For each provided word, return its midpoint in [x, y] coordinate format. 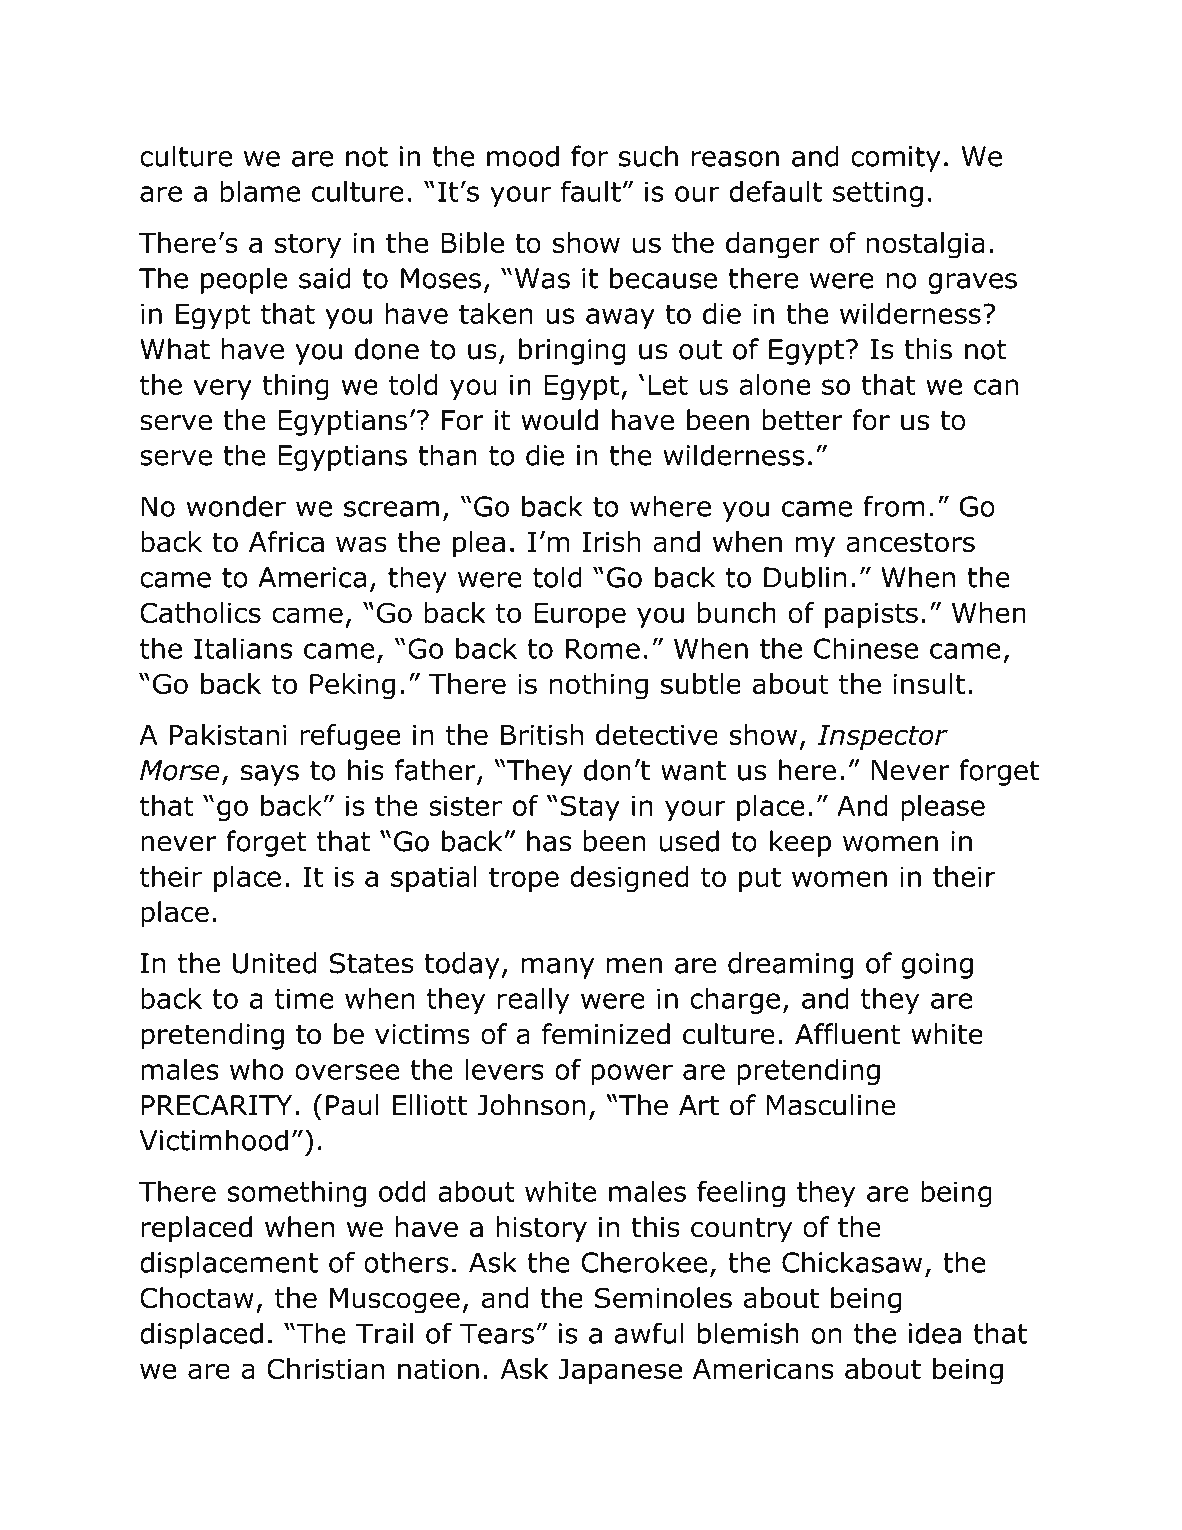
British [542, 734]
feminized [606, 1034]
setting [878, 194]
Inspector [883, 737]
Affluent [848, 1034]
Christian [325, 1368]
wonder [236, 506]
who [256, 1069]
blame [260, 191]
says [270, 775]
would [559, 420]
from [894, 506]
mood [523, 156]
